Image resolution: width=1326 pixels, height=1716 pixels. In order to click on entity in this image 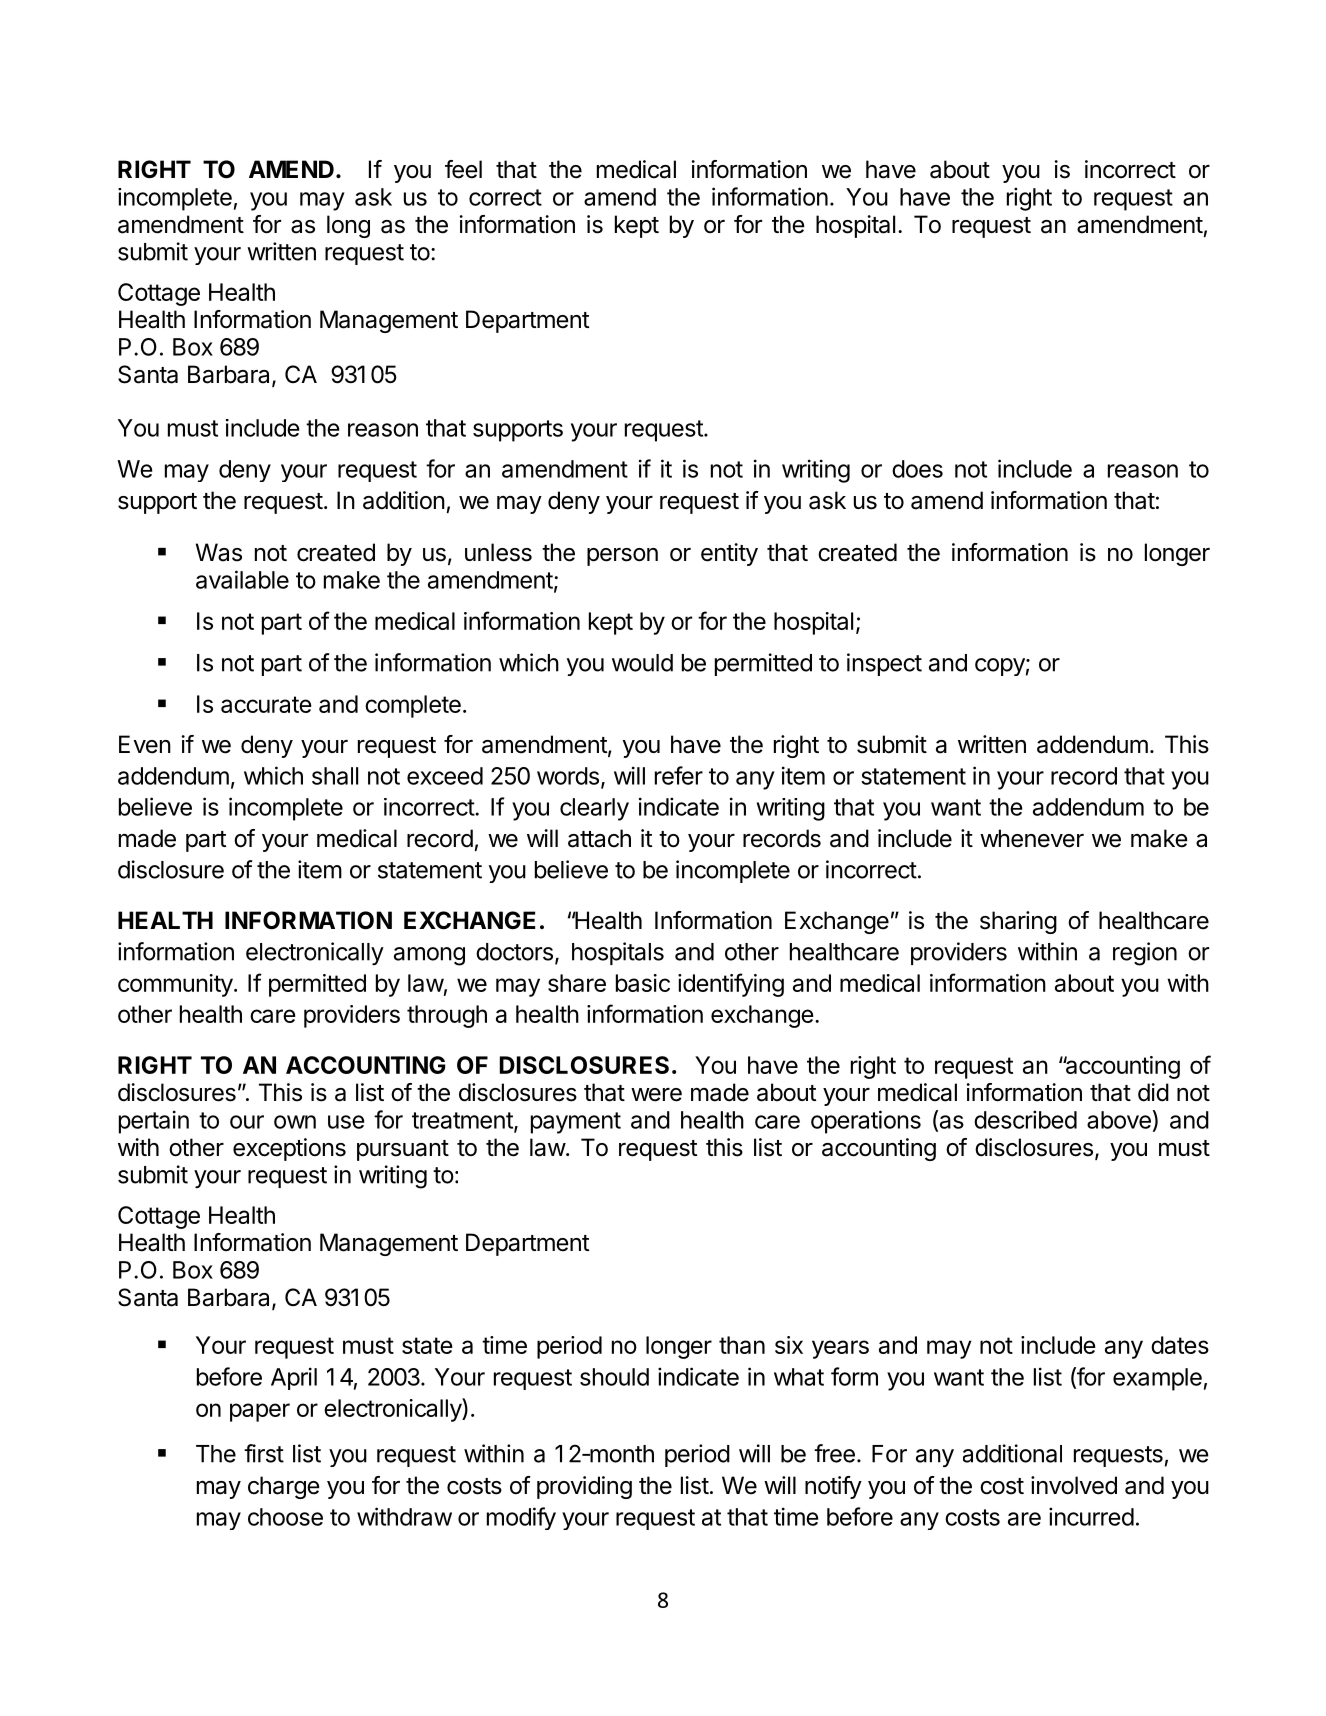, I will do `click(729, 554)`.
